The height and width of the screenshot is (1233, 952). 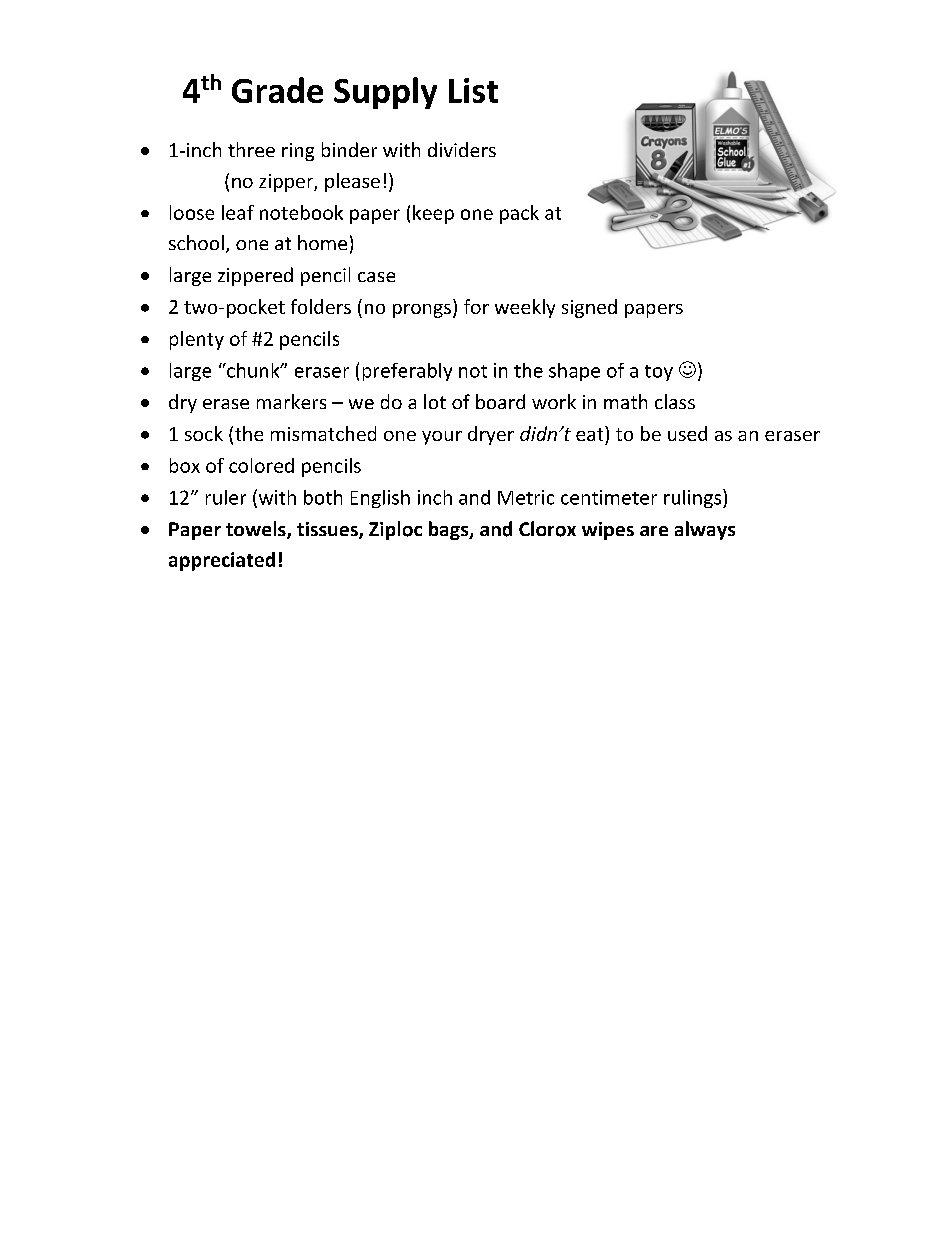 What do you see at coordinates (654, 531) in the screenshot?
I see `are` at bounding box center [654, 531].
